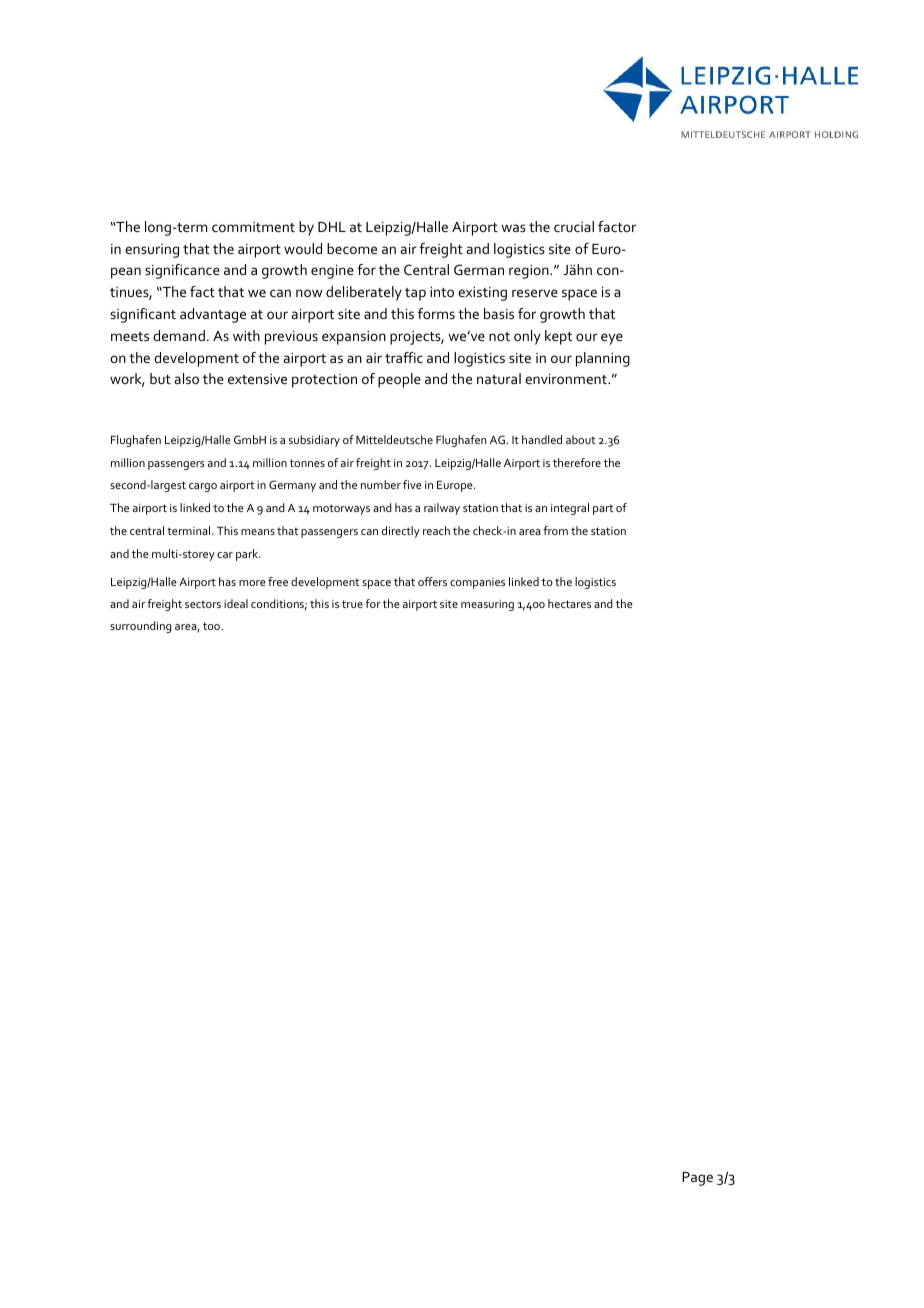  I want to click on hectares, so click(569, 603).
